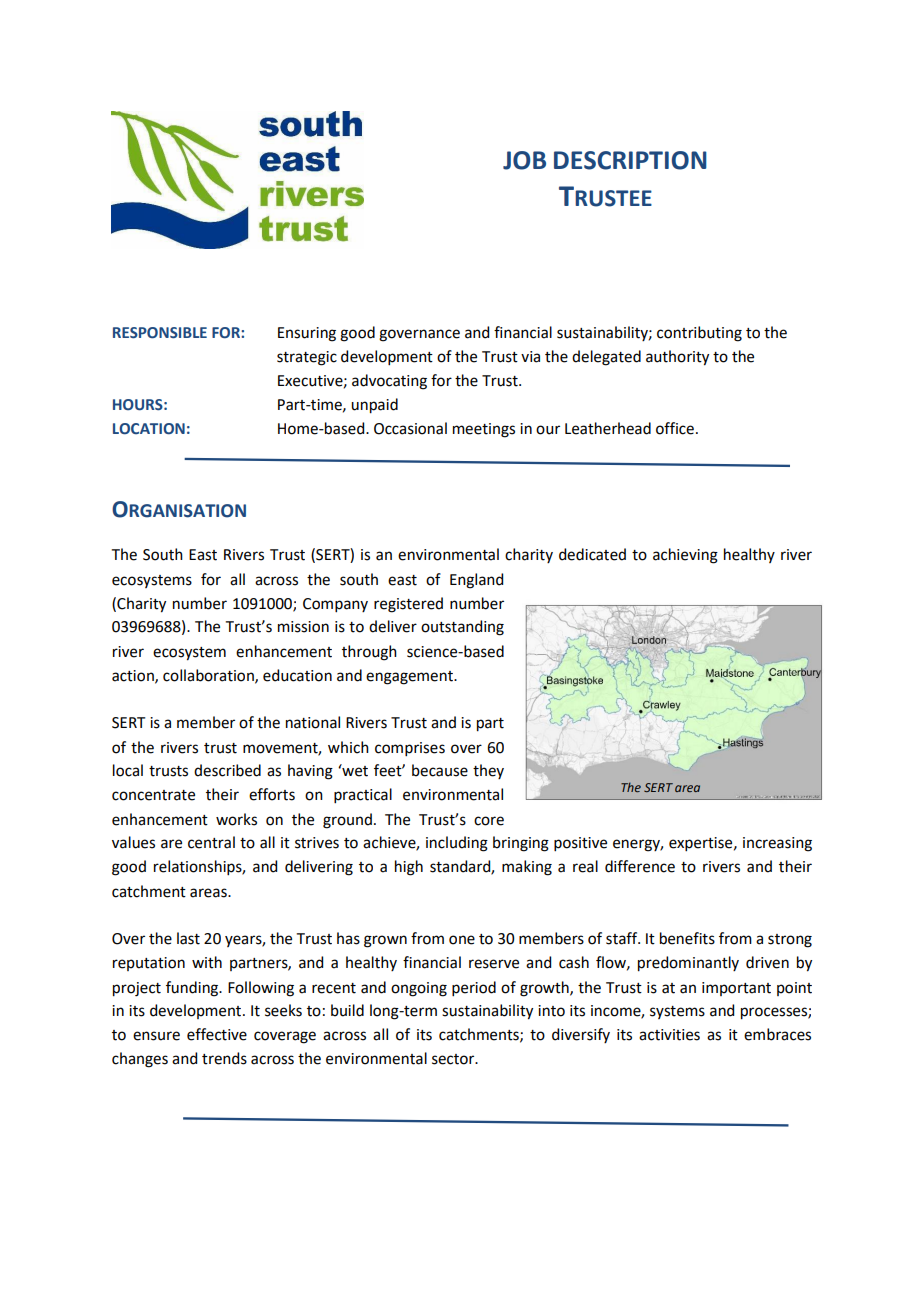 The height and width of the screenshot is (1308, 924). Describe the element at coordinates (777, 844) in the screenshot. I see `increasing` at that location.
